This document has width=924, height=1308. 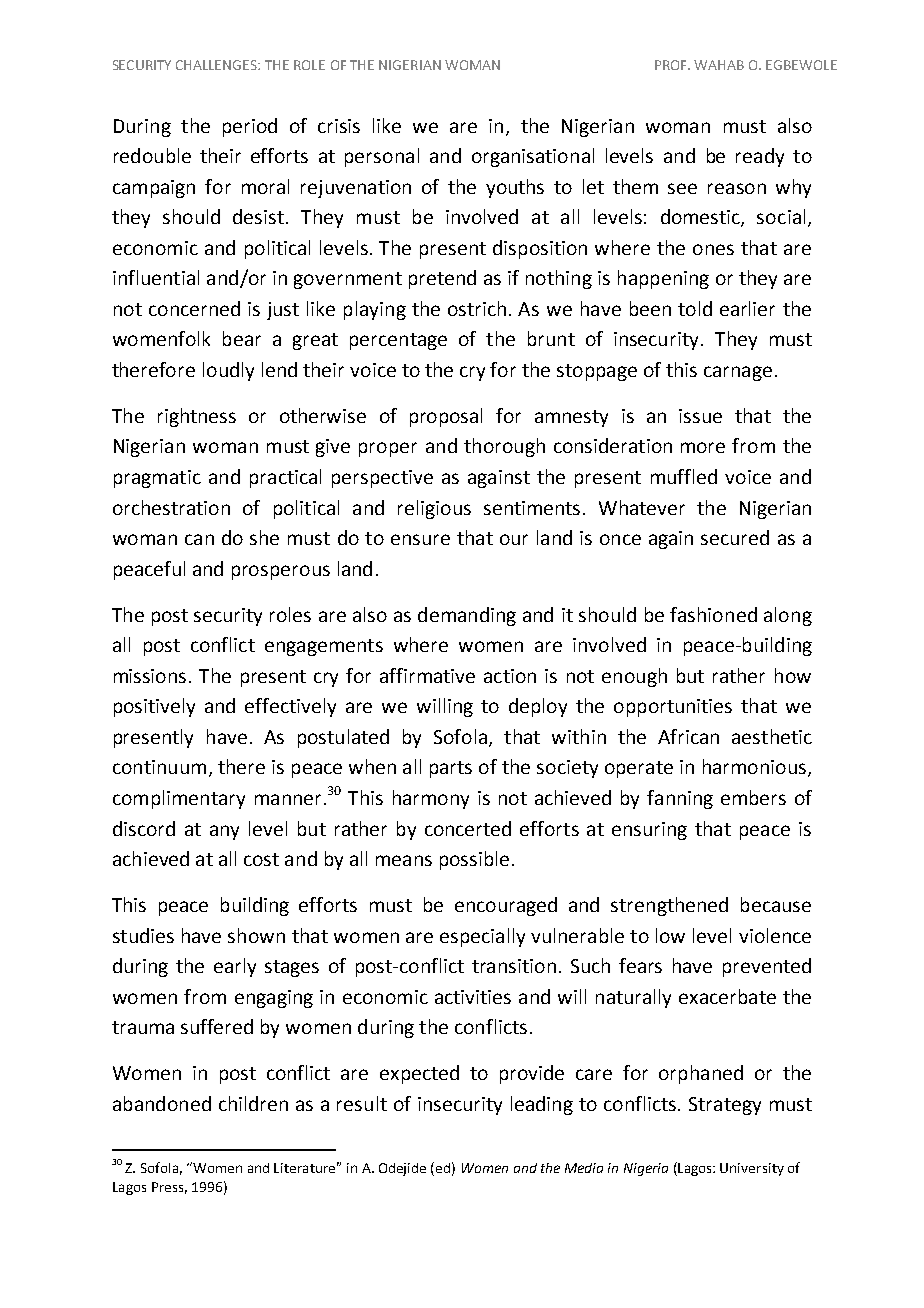 I want to click on demanding, so click(x=467, y=616).
